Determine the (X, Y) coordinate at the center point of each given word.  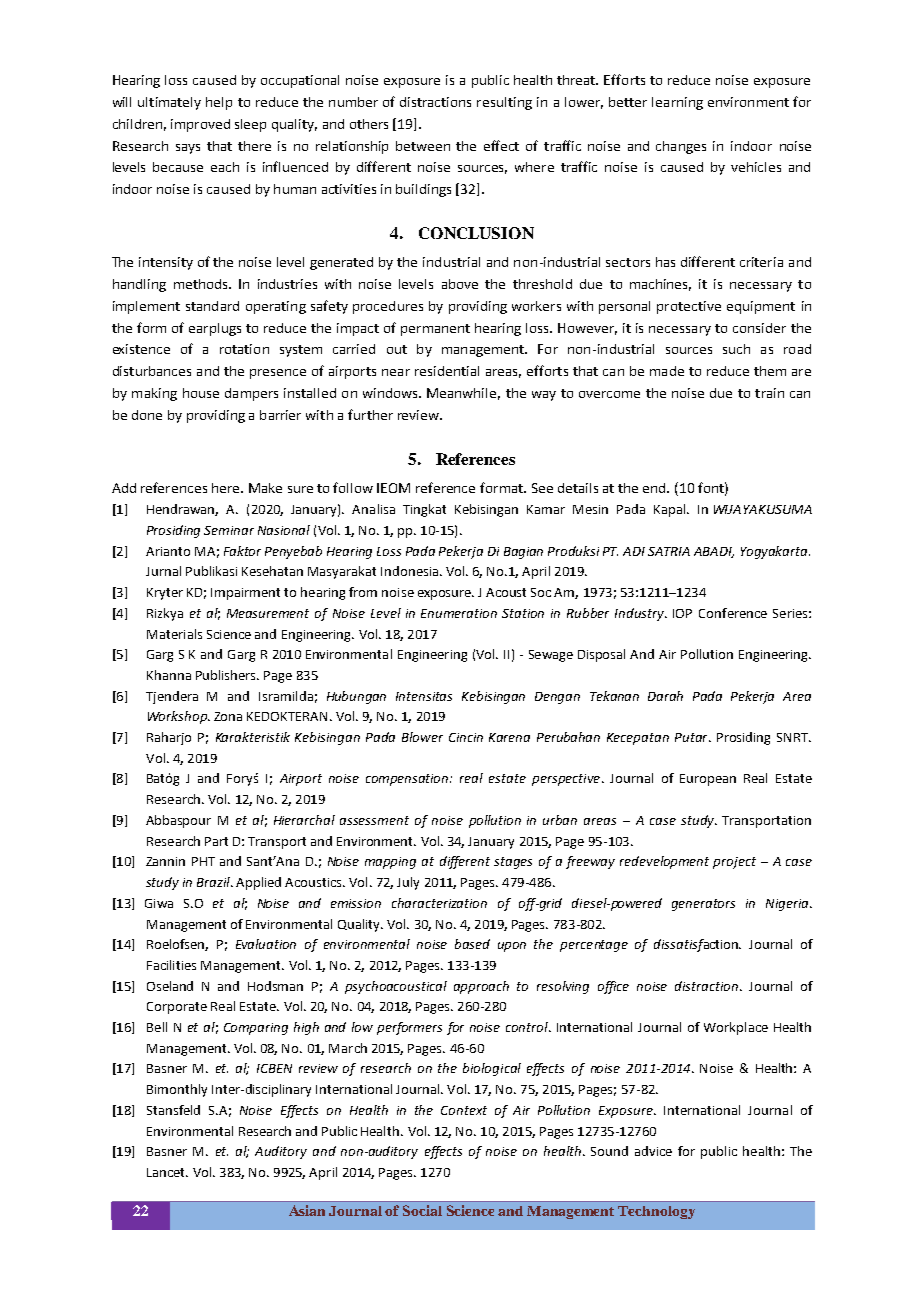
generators (703, 905)
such (736, 349)
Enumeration (459, 613)
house (201, 393)
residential (447, 371)
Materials (174, 634)
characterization (439, 903)
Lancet (167, 1172)
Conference (733, 613)
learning (677, 103)
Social (422, 1210)
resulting (504, 103)
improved (200, 125)
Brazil (214, 882)
